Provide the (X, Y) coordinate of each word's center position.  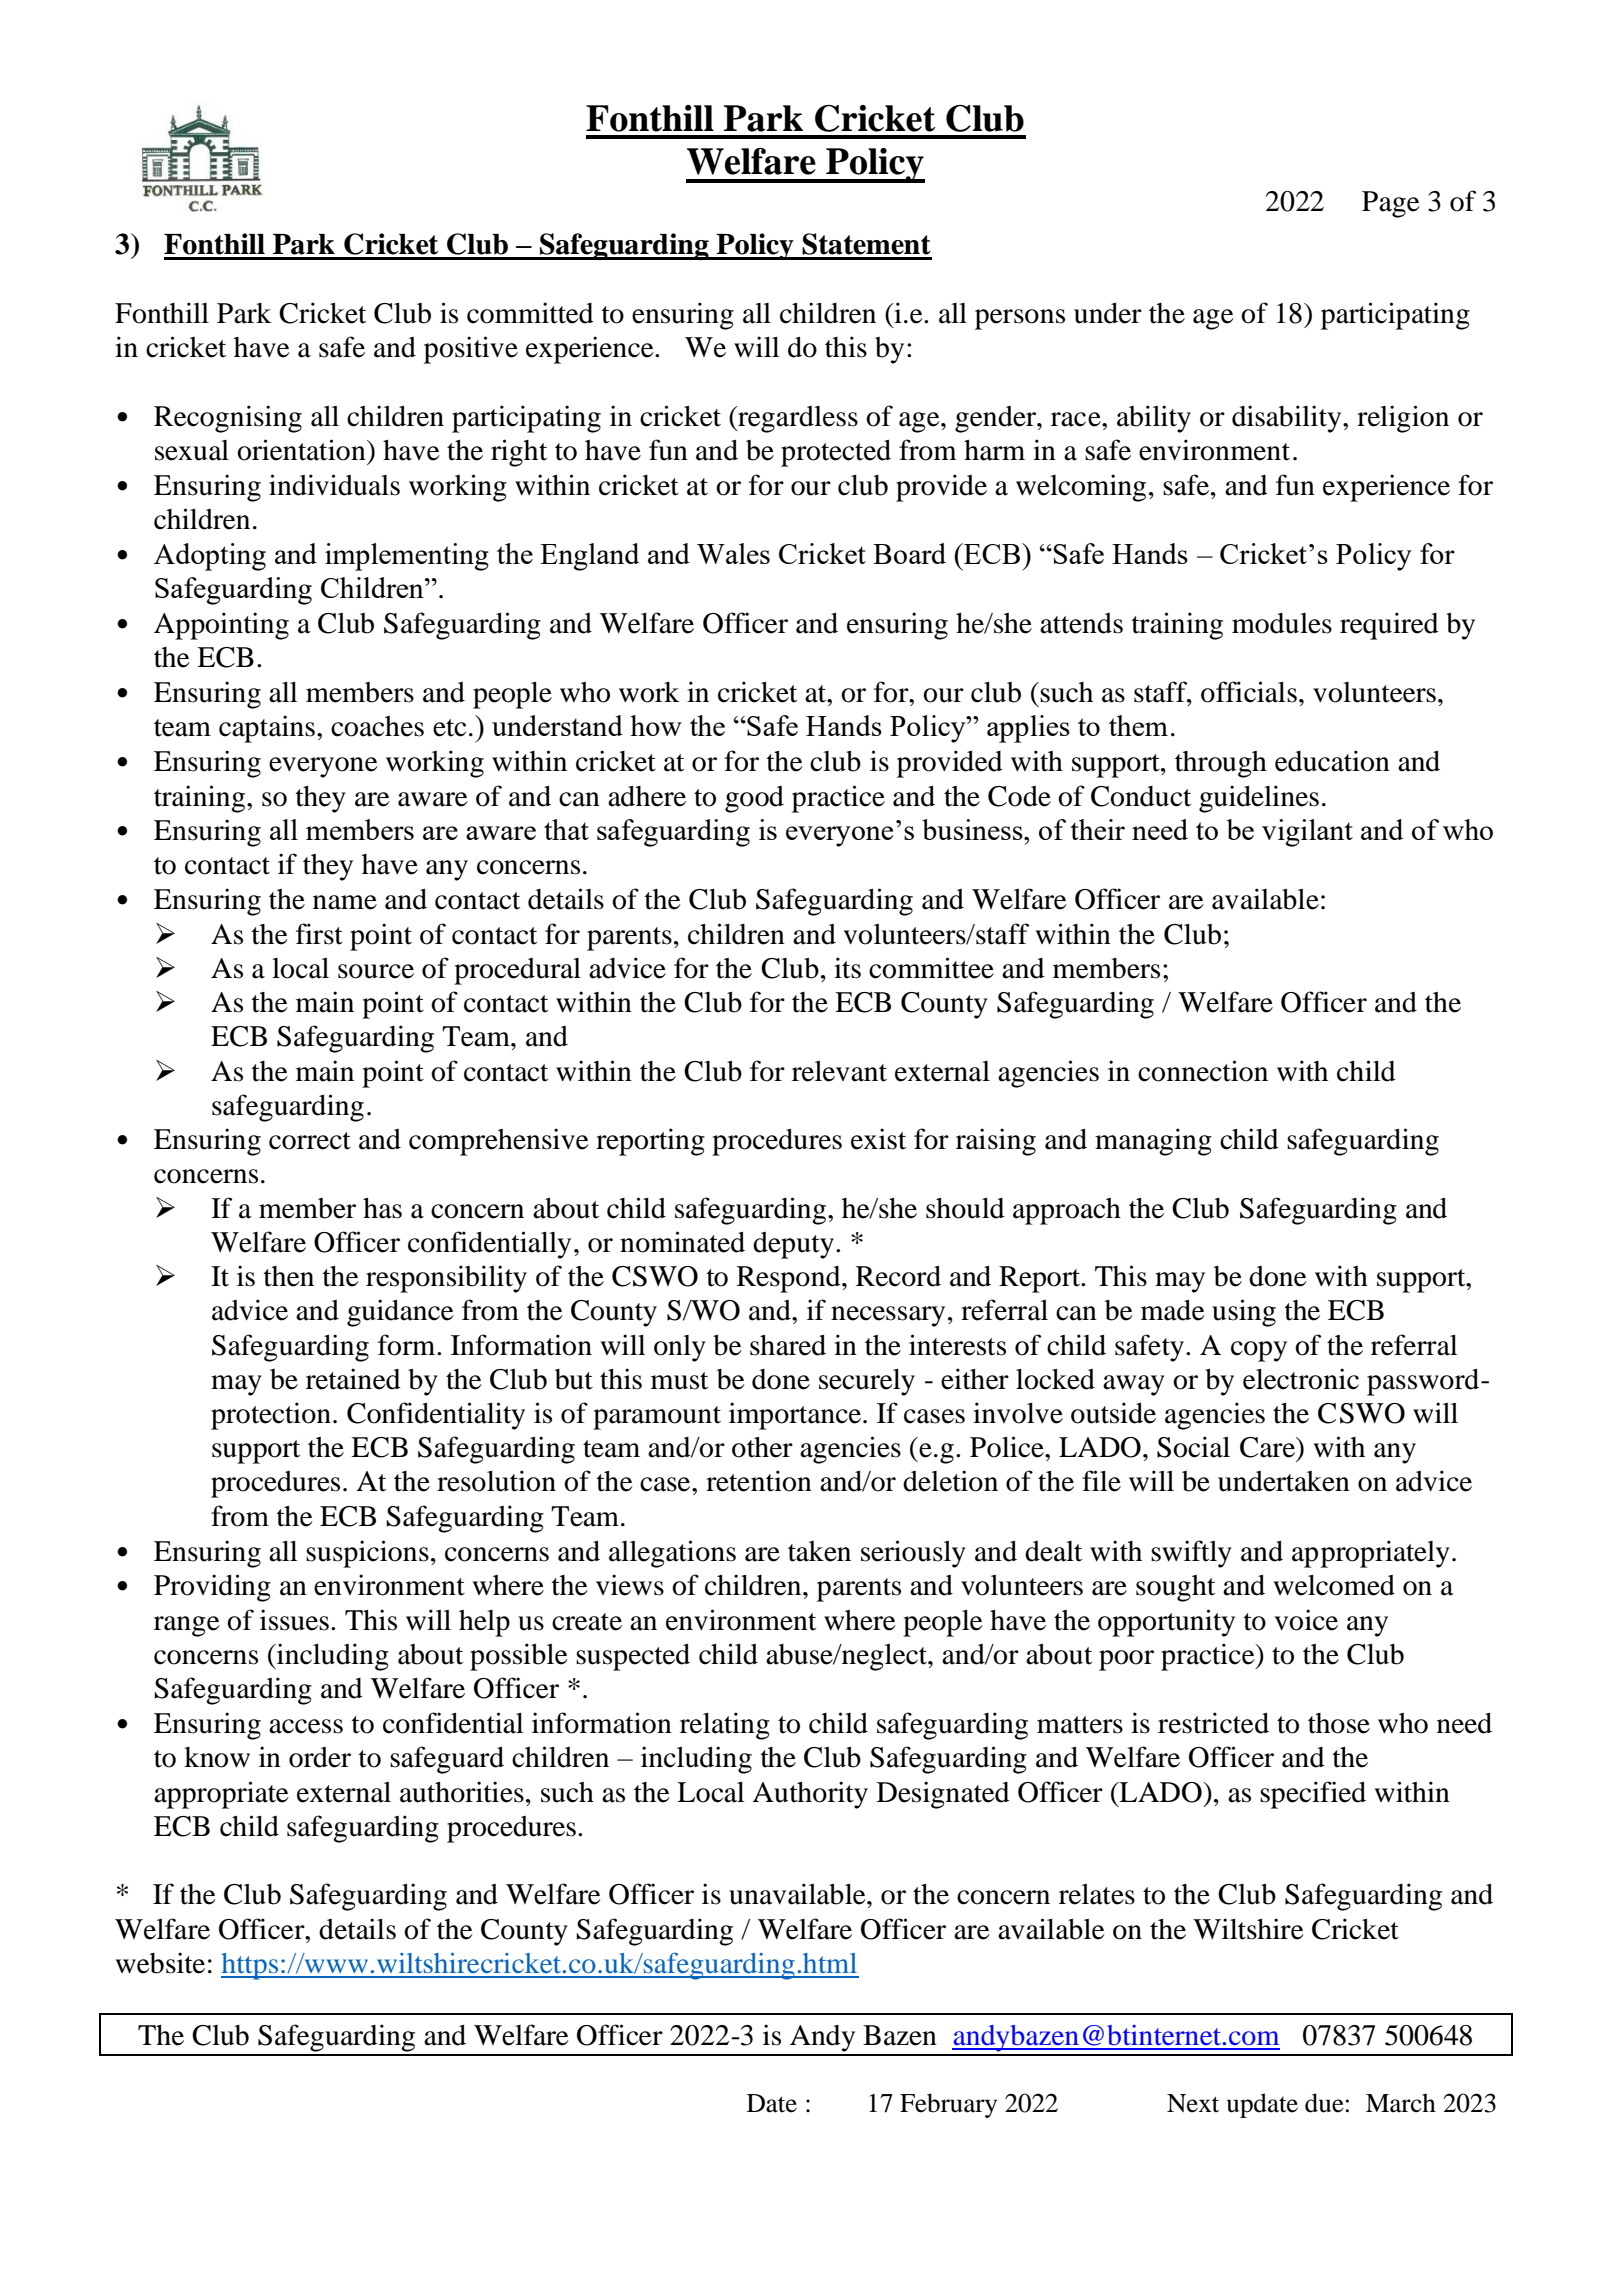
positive (471, 350)
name (345, 902)
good (754, 799)
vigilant (1307, 833)
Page (1391, 204)
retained (353, 1379)
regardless (797, 419)
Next (1193, 2103)
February (948, 2105)
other (762, 1447)
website (160, 1963)
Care (1268, 1447)
